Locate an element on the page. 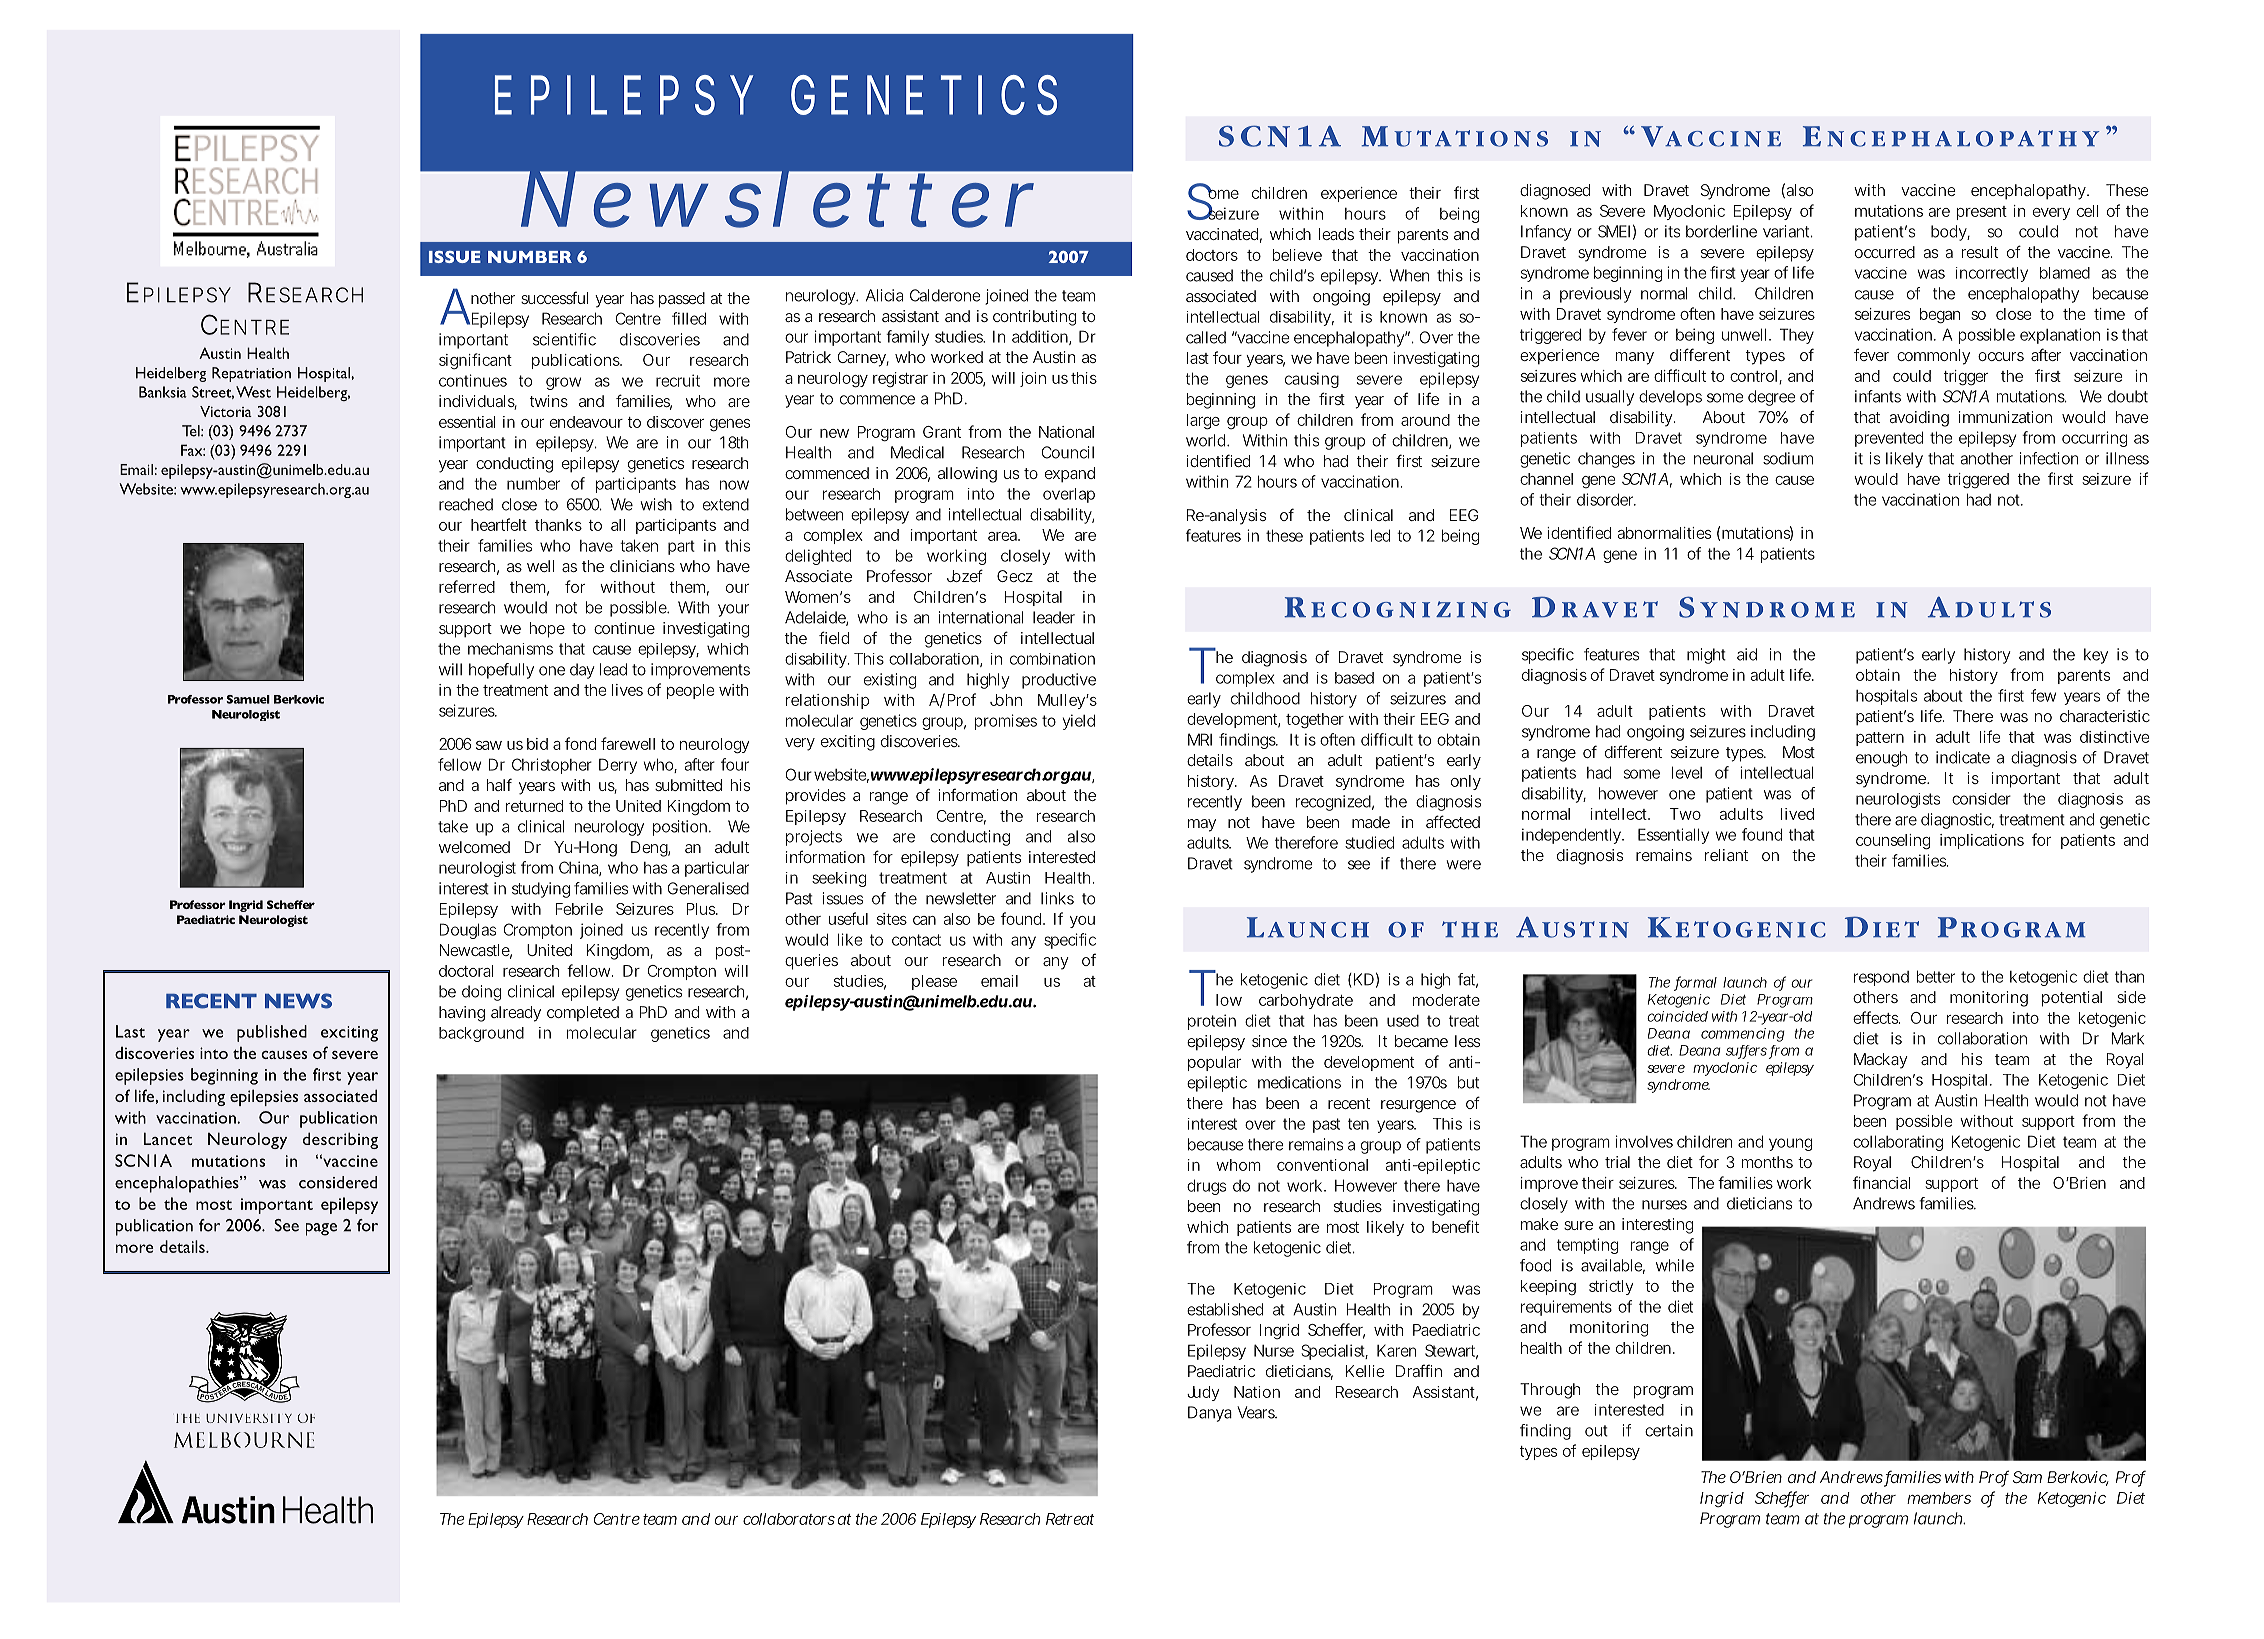 Image resolution: width=2264 pixels, height=1639 pixels. collaborators is located at coordinates (789, 1519).
